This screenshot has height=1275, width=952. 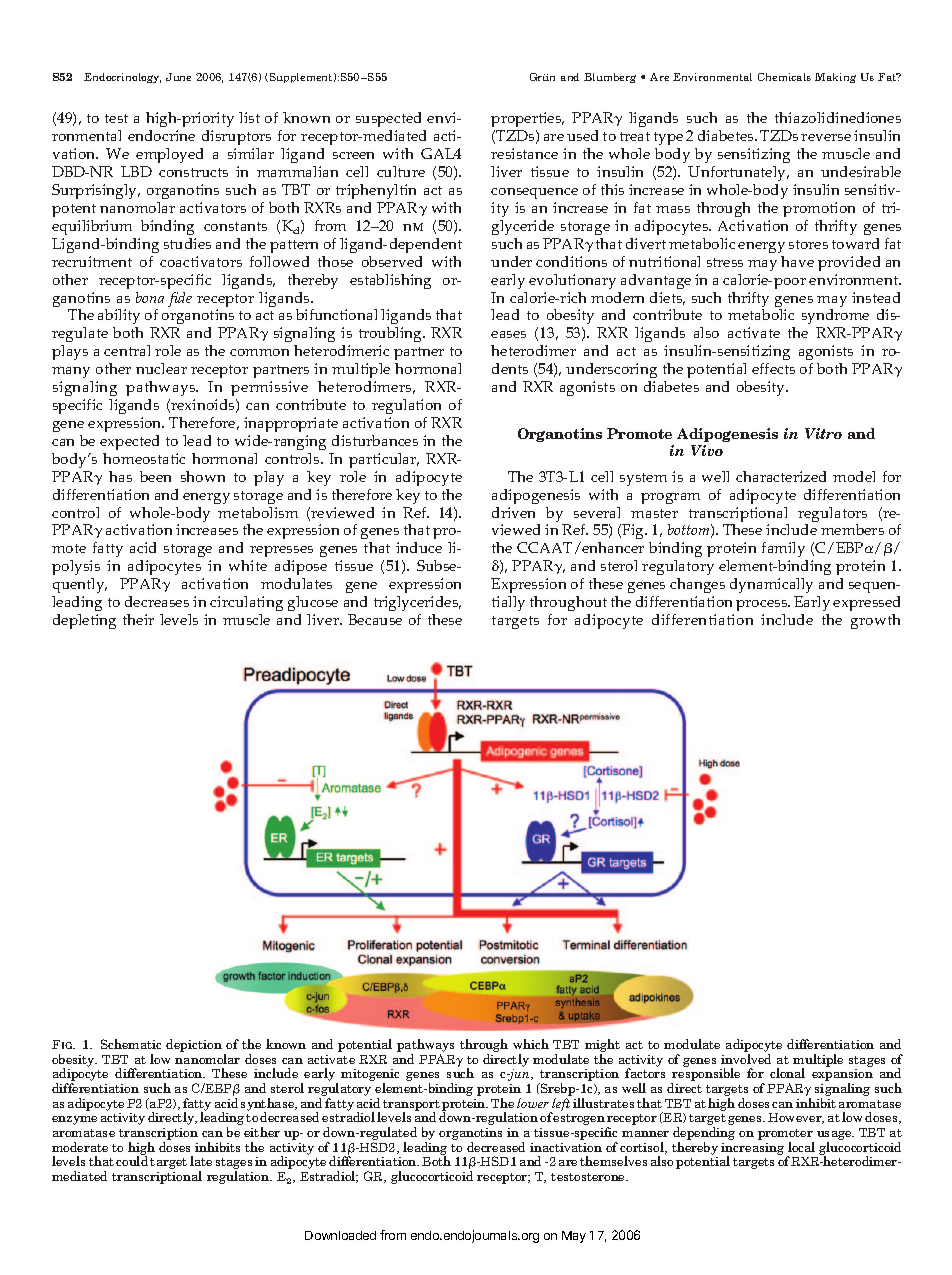 I want to click on could, so click(x=132, y=1161).
